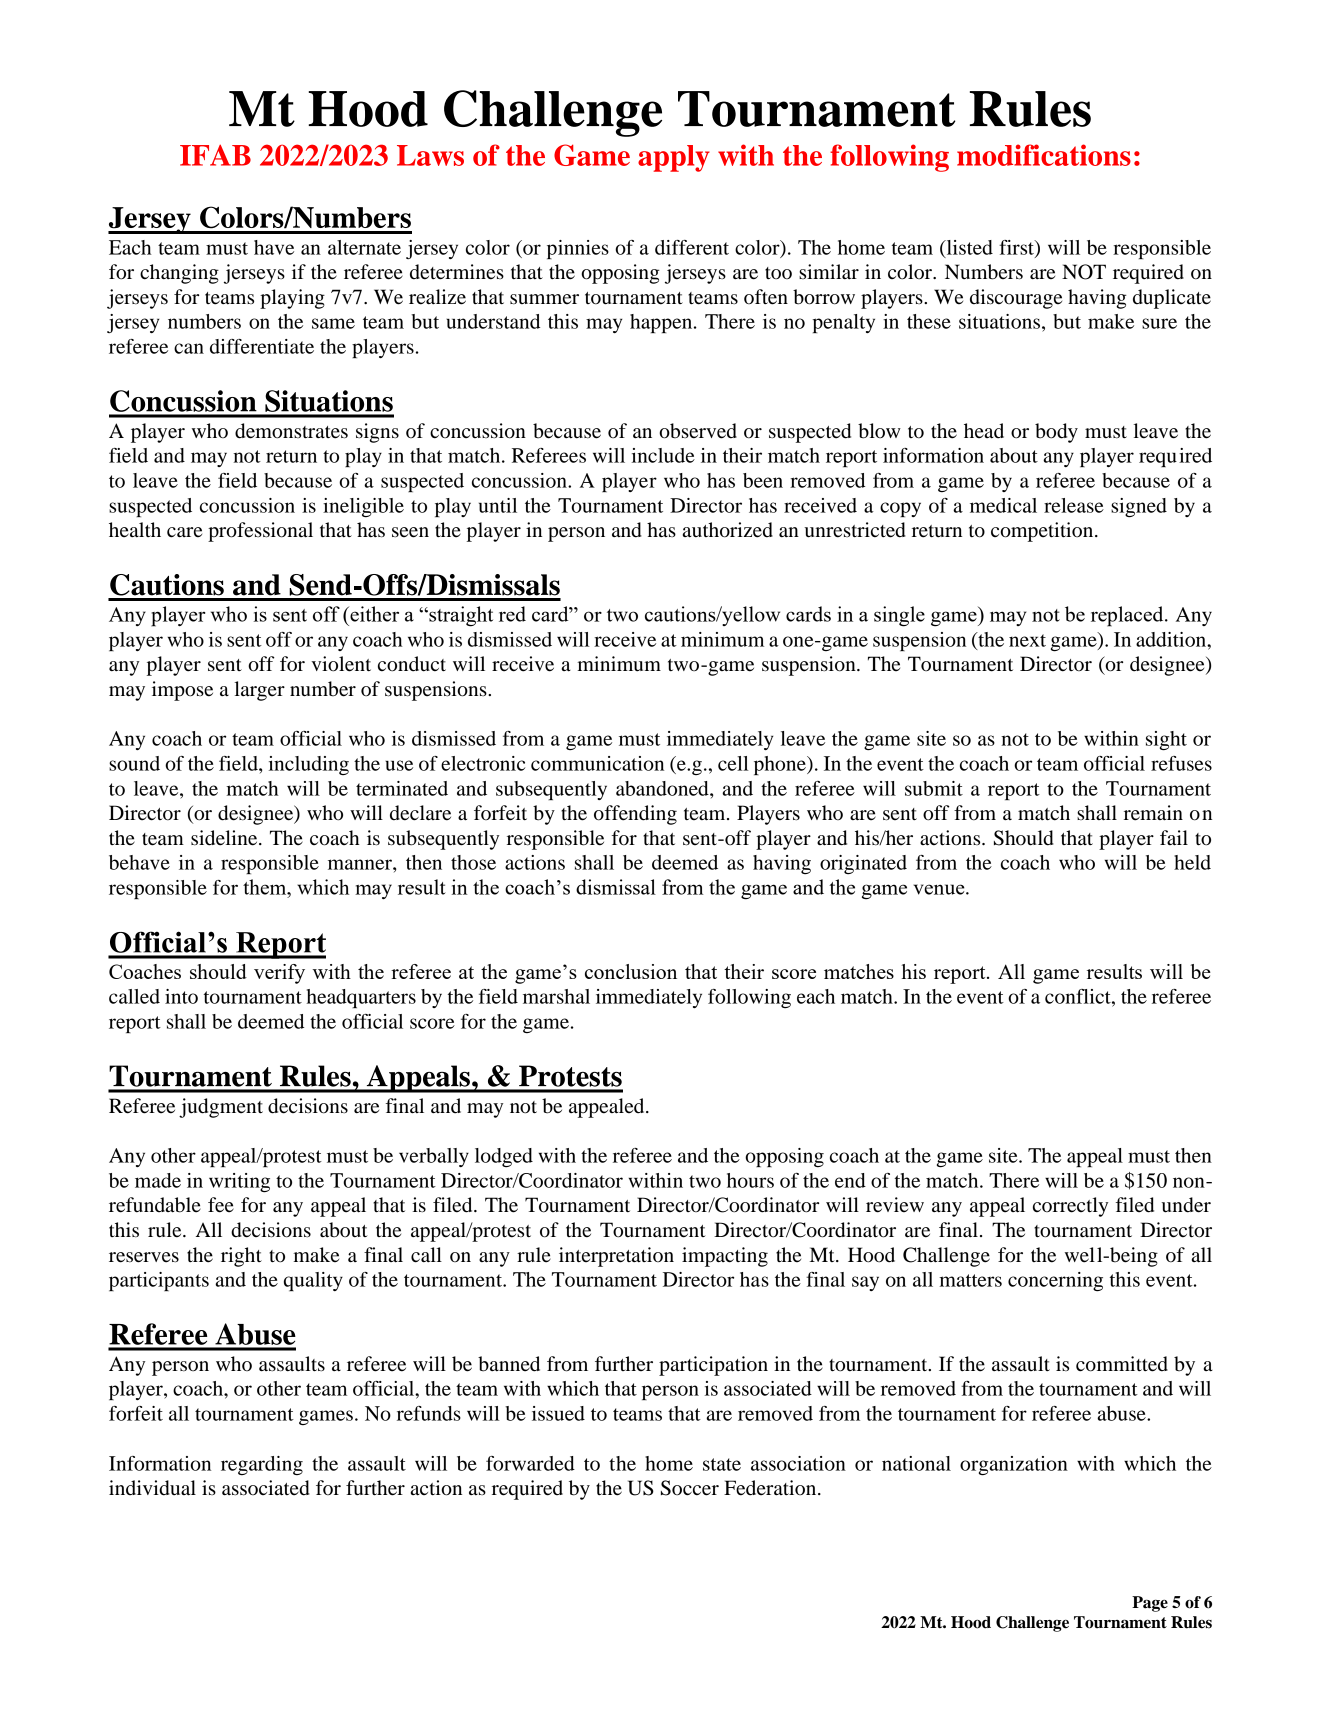 Image resolution: width=1321 pixels, height=1709 pixels. What do you see at coordinates (635, 815) in the page?
I see `offending` at bounding box center [635, 815].
